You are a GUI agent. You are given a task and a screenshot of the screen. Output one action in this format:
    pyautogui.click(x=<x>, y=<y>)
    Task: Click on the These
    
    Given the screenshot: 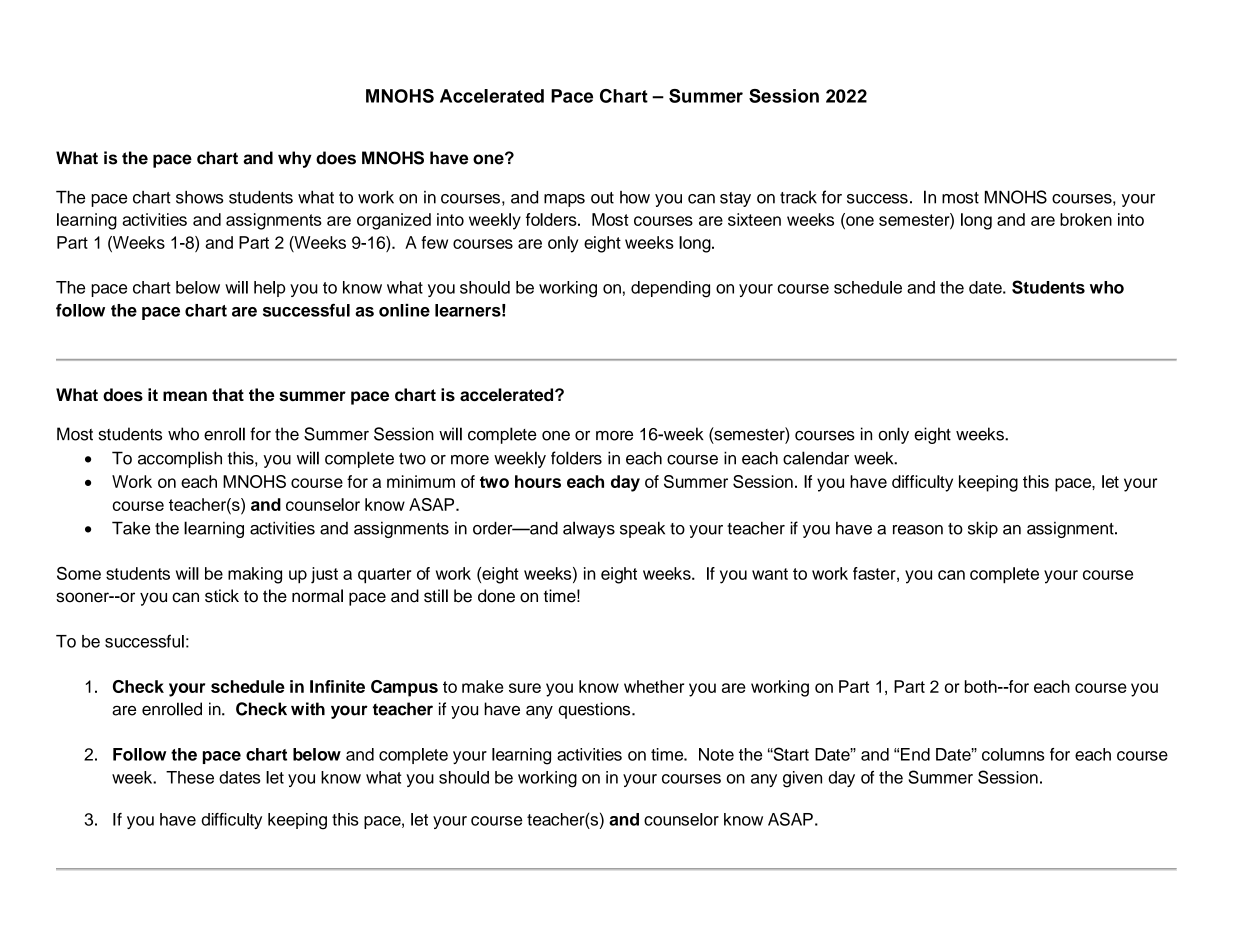 What is the action you would take?
    pyautogui.click(x=190, y=777)
